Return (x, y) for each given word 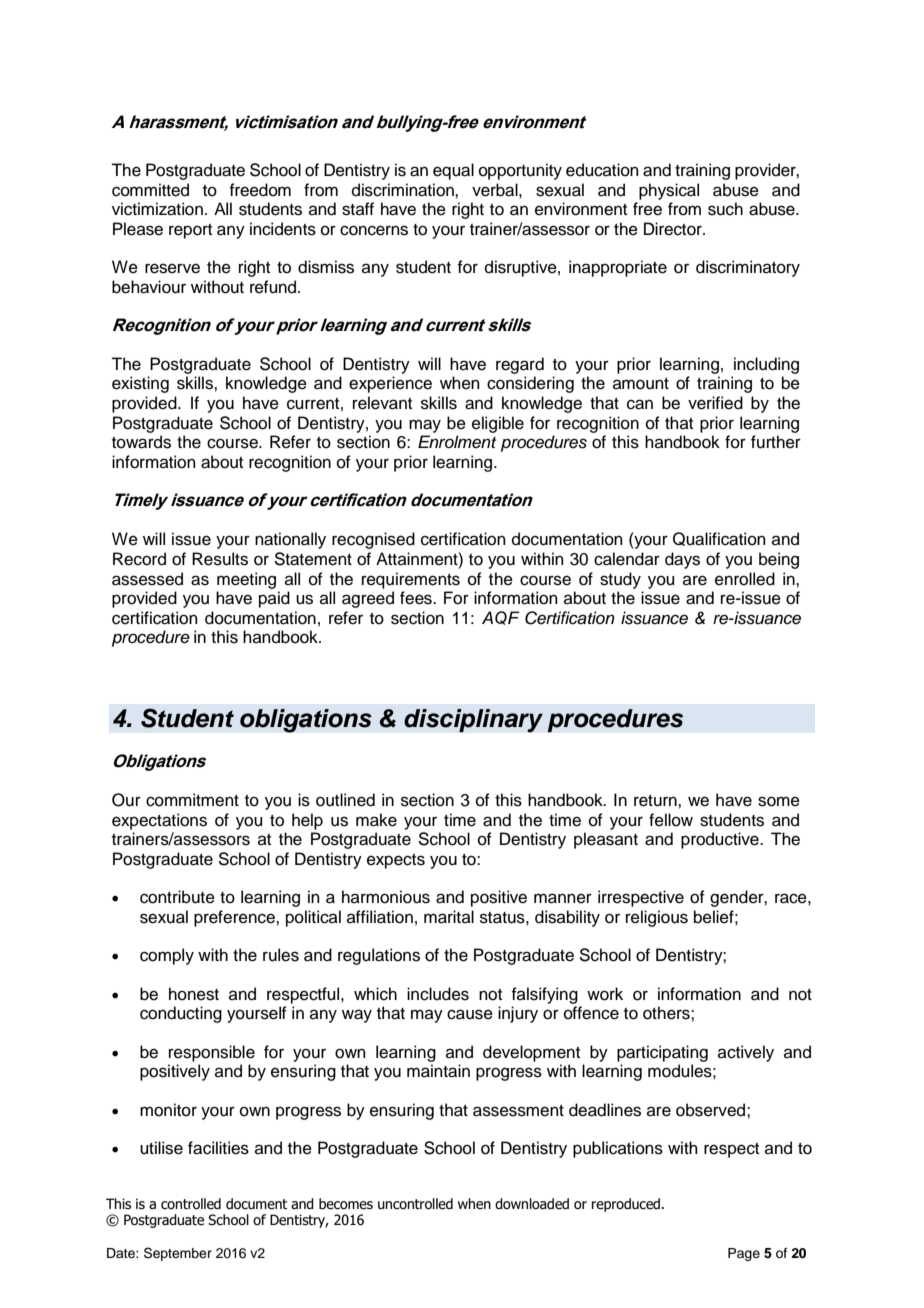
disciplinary (473, 721)
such (725, 209)
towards (141, 442)
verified (715, 403)
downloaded (532, 1204)
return (656, 801)
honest (194, 994)
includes (438, 994)
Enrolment (457, 442)
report (190, 231)
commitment (192, 800)
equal (453, 171)
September (178, 1254)
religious (657, 918)
